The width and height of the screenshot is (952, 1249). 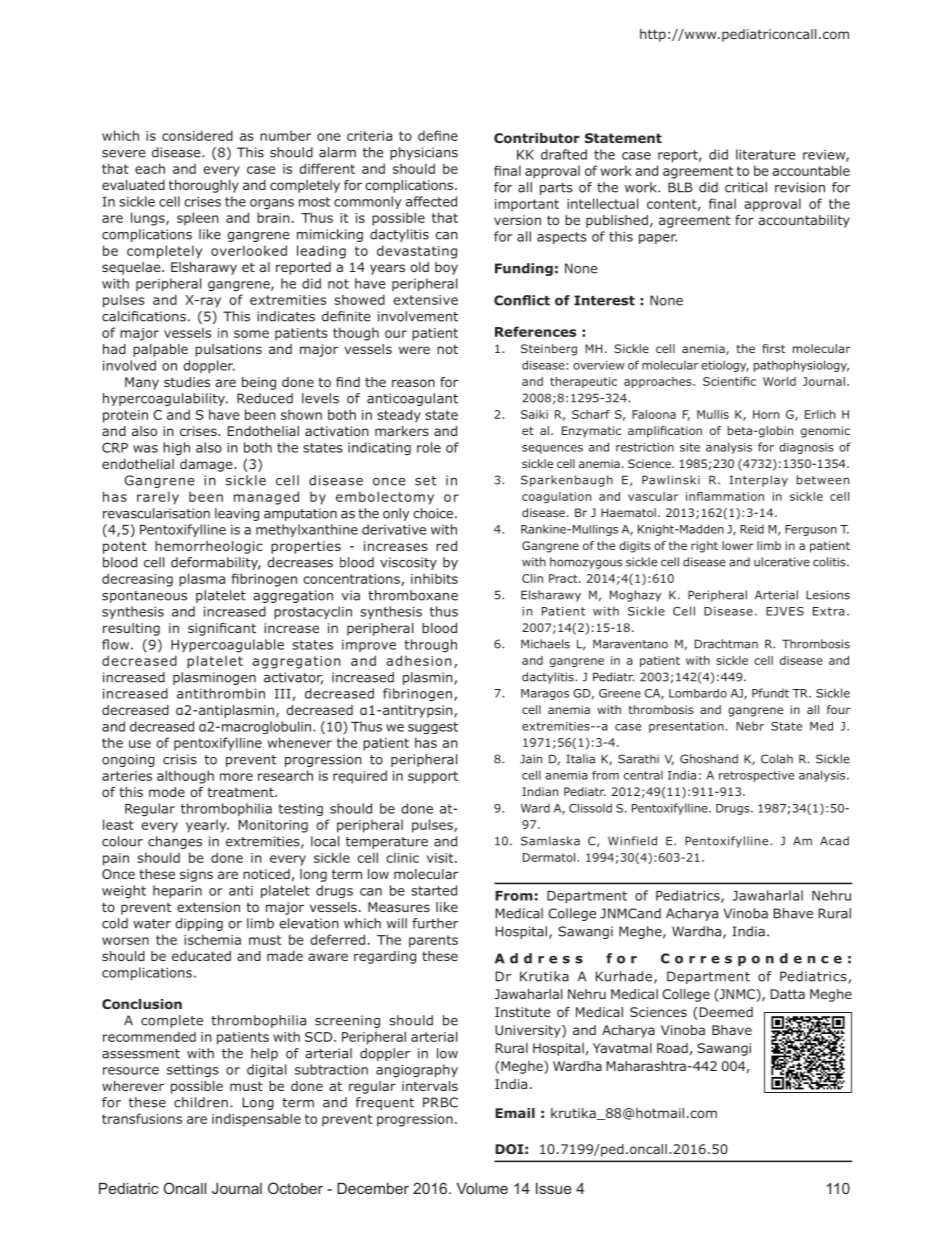 I want to click on literature, so click(x=766, y=154).
